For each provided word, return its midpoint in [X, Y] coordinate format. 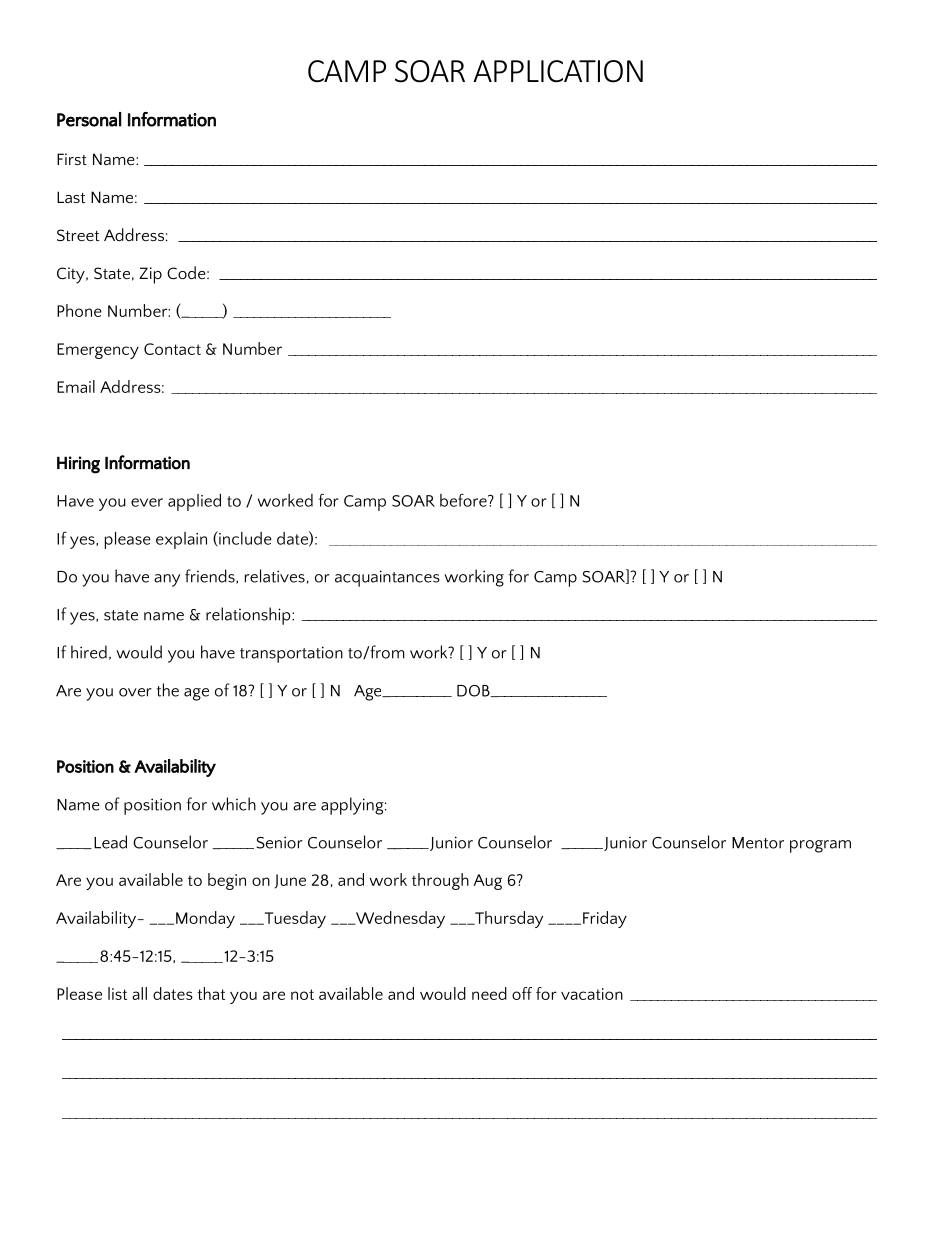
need [489, 993]
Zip [150, 275]
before [464, 500]
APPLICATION [558, 71]
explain [181, 540]
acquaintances [387, 578]
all [139, 993]
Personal [89, 119]
